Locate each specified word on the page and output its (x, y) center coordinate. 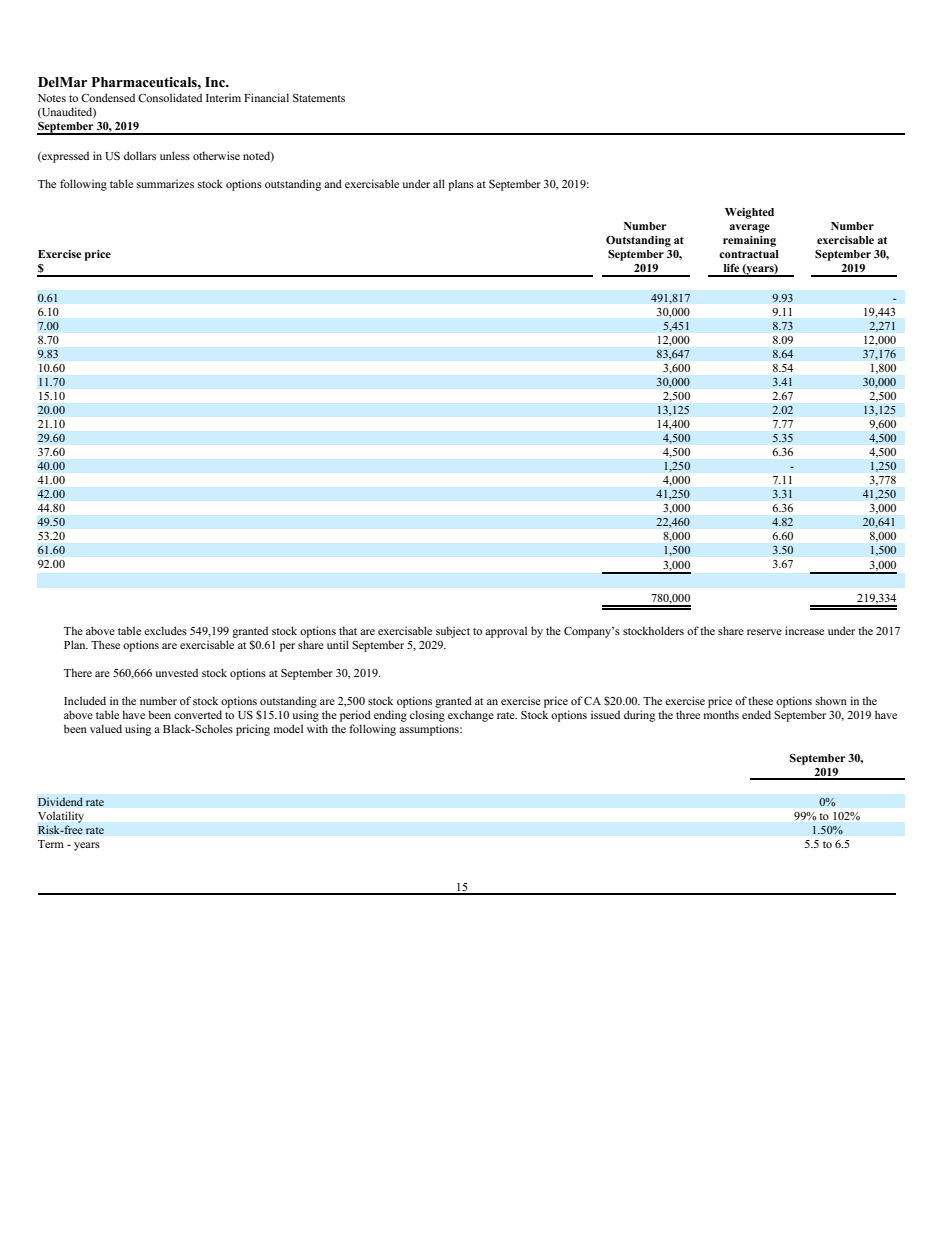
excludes (165, 630)
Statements (319, 97)
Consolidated (170, 97)
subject (453, 632)
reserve (764, 632)
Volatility (61, 817)
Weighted (749, 213)
